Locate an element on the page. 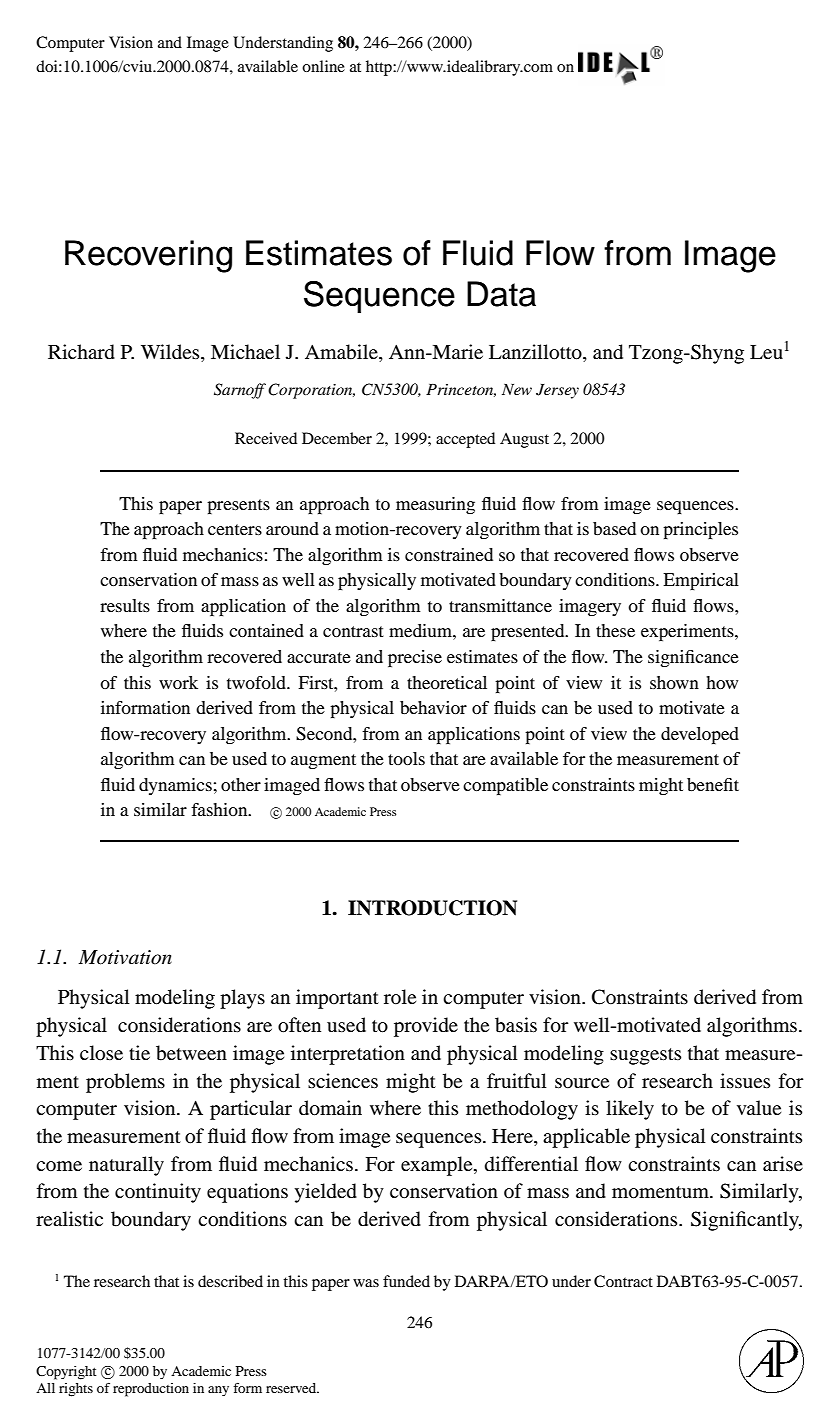 The image size is (840, 1427). Recovering is located at coordinates (148, 256).
